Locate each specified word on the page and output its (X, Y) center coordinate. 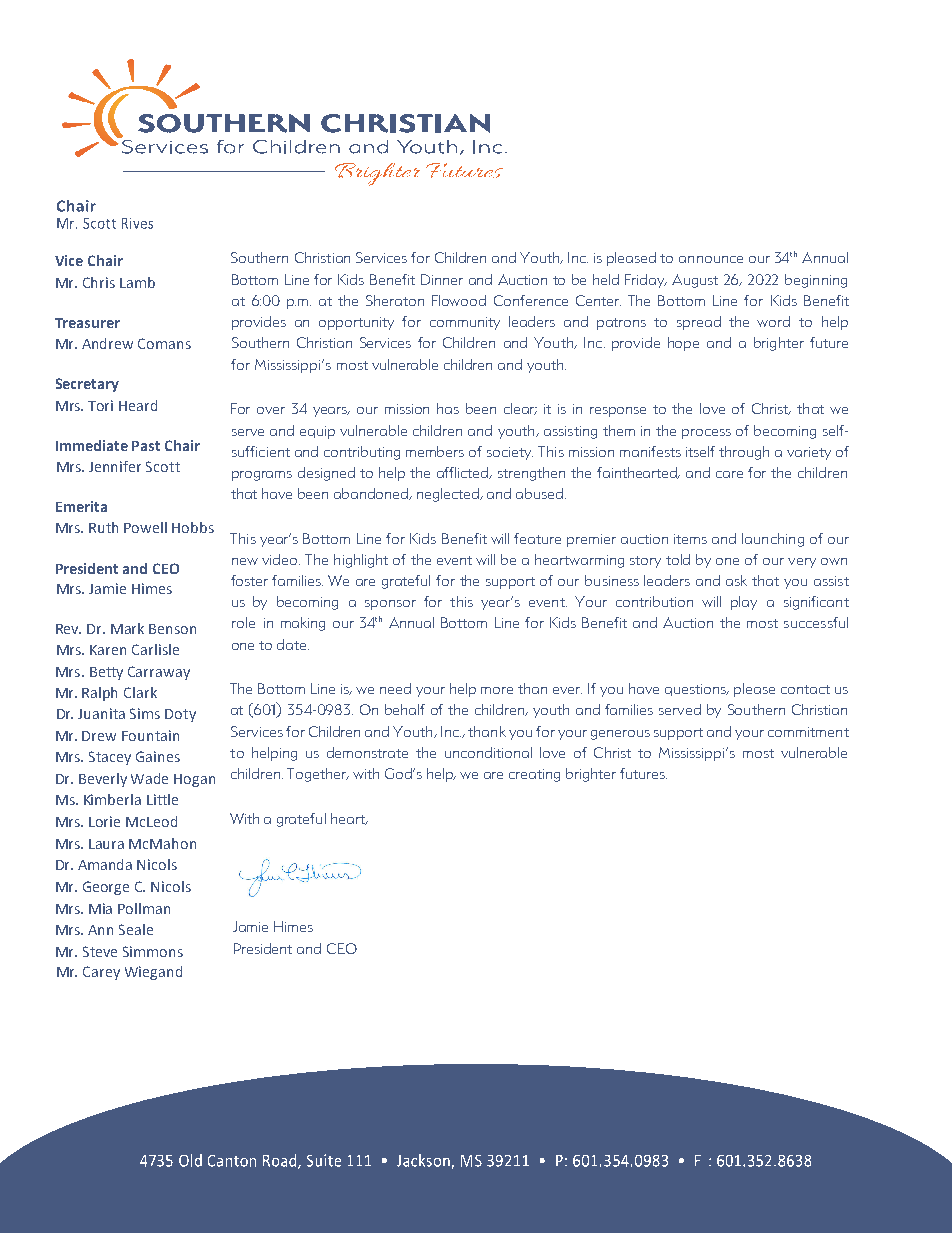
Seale (136, 929)
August (695, 281)
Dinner (442, 279)
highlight (361, 561)
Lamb (137, 282)
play (744, 603)
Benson (172, 629)
